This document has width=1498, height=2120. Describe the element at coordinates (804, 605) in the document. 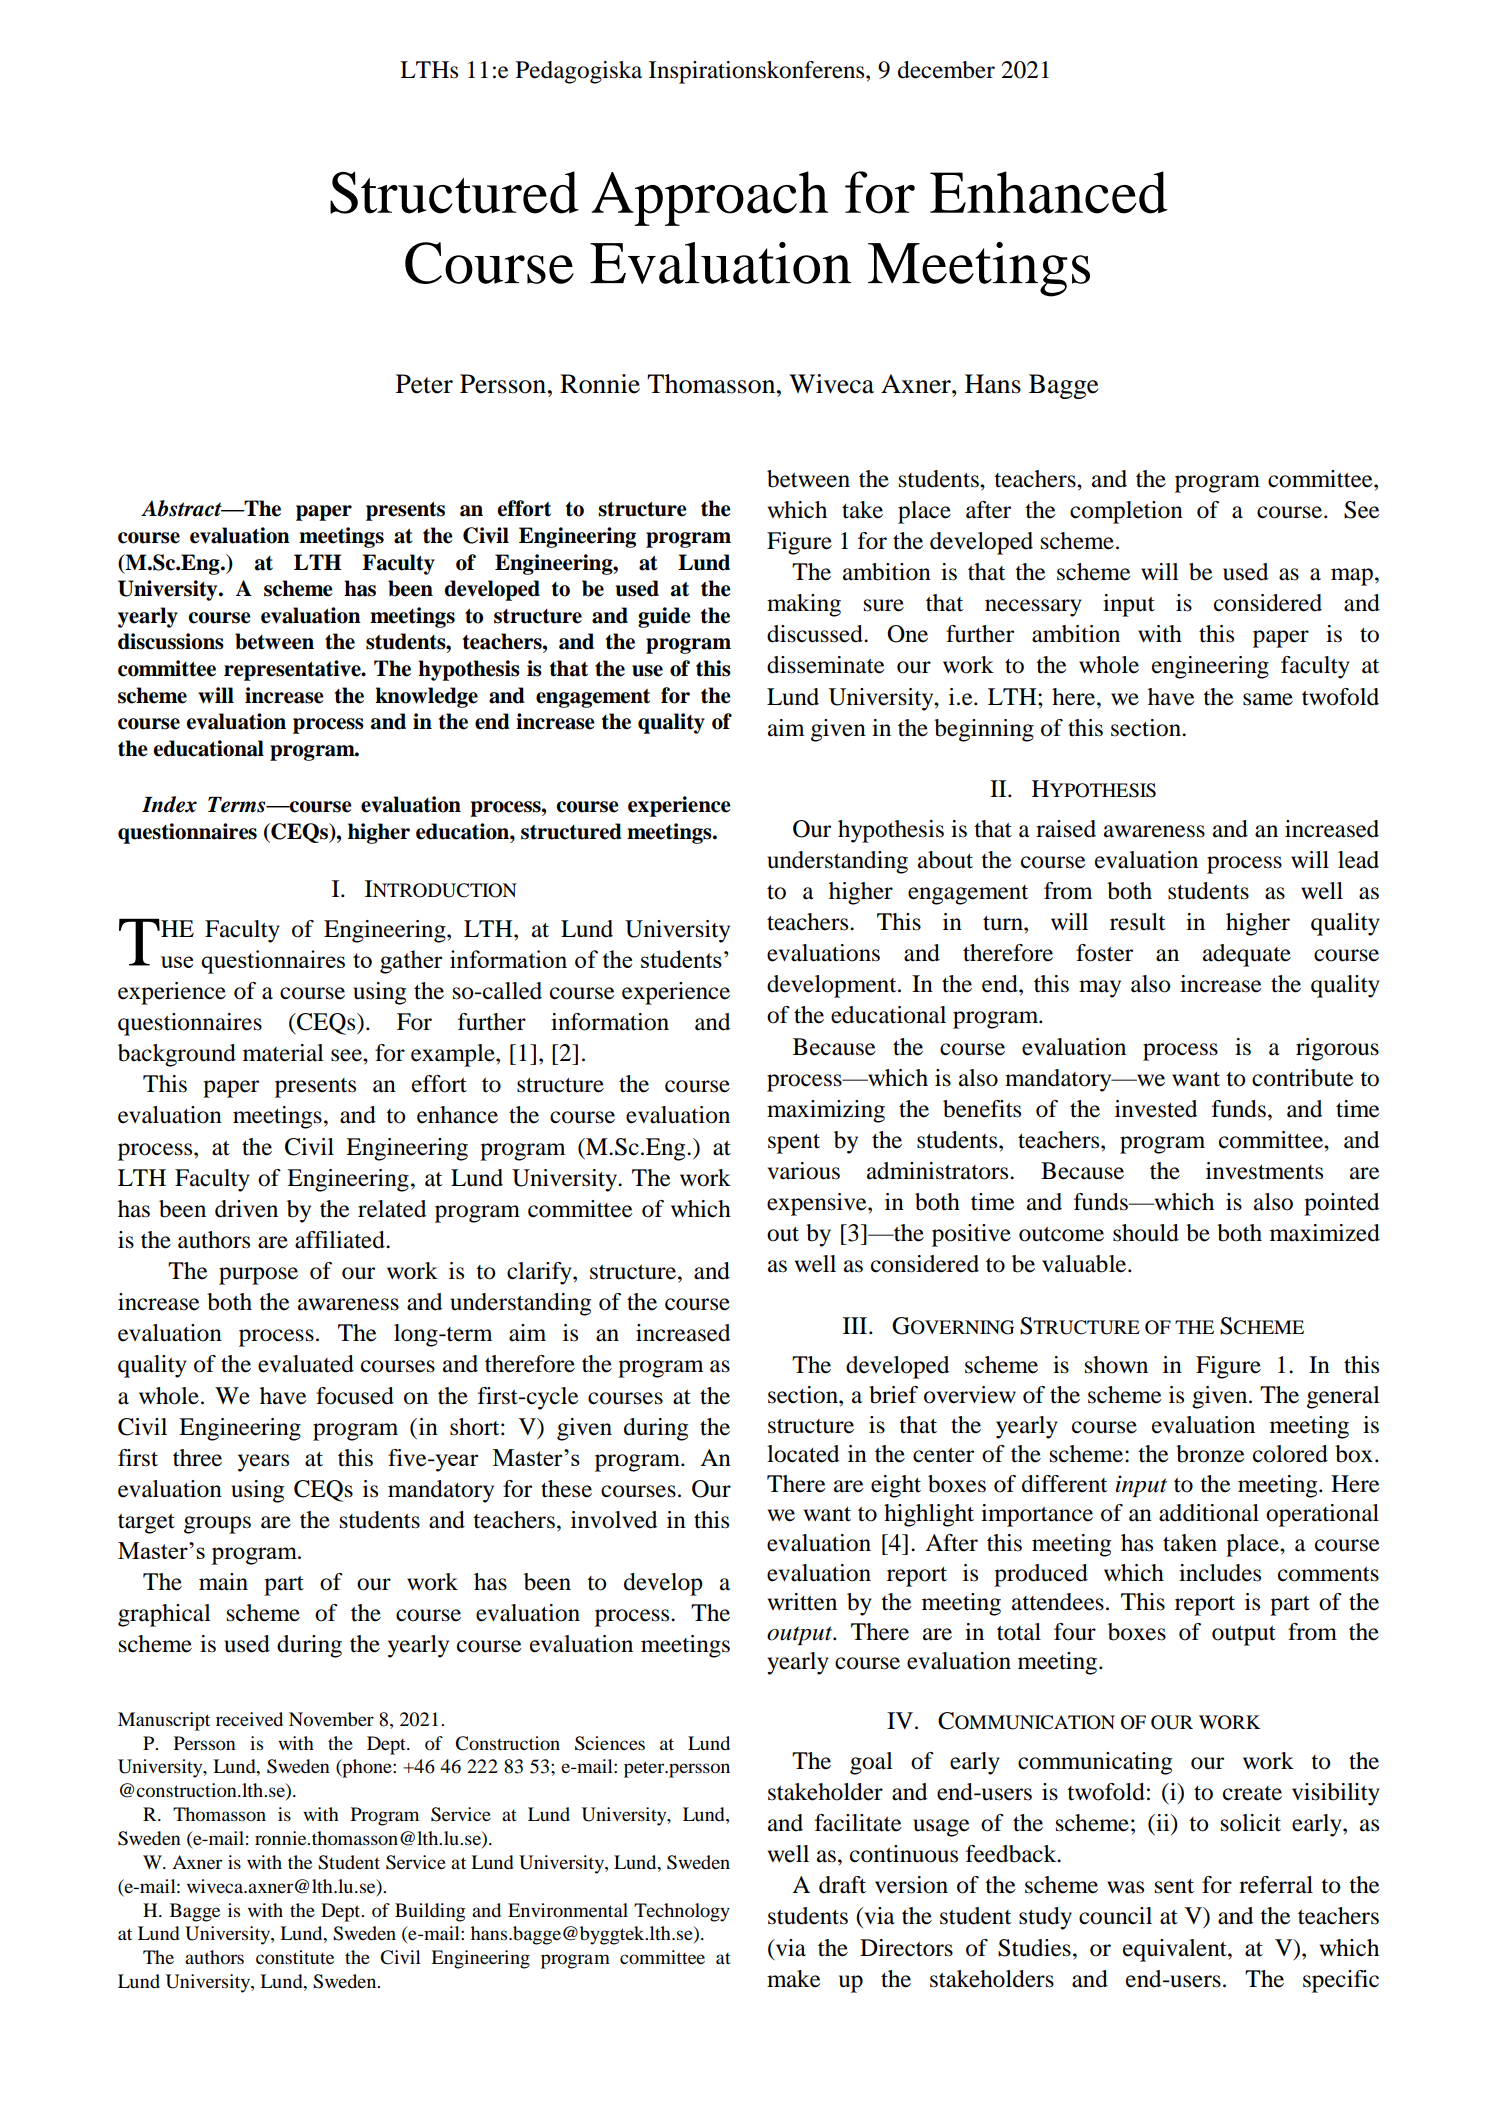

I see `making` at that location.
